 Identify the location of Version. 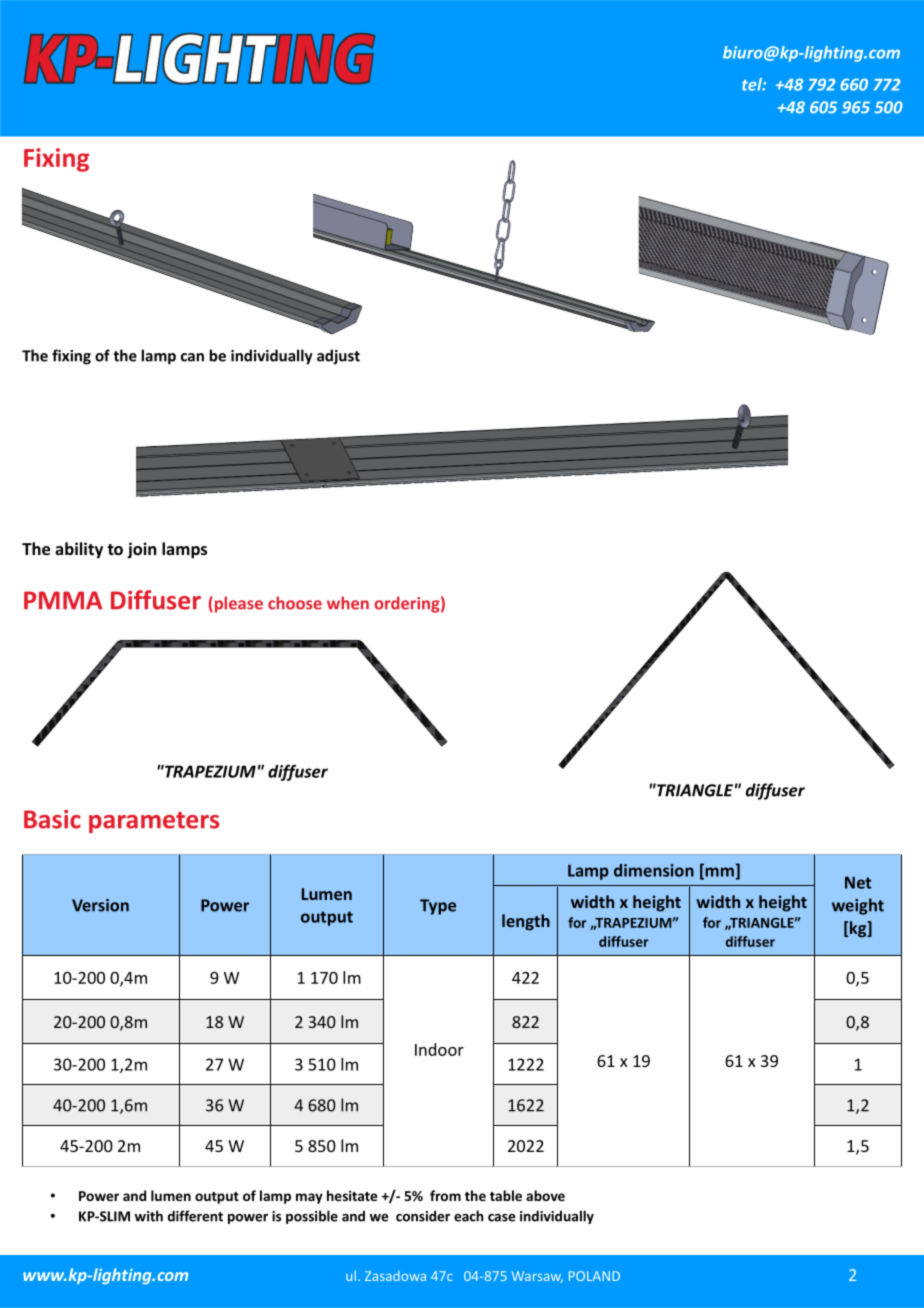
(100, 905).
